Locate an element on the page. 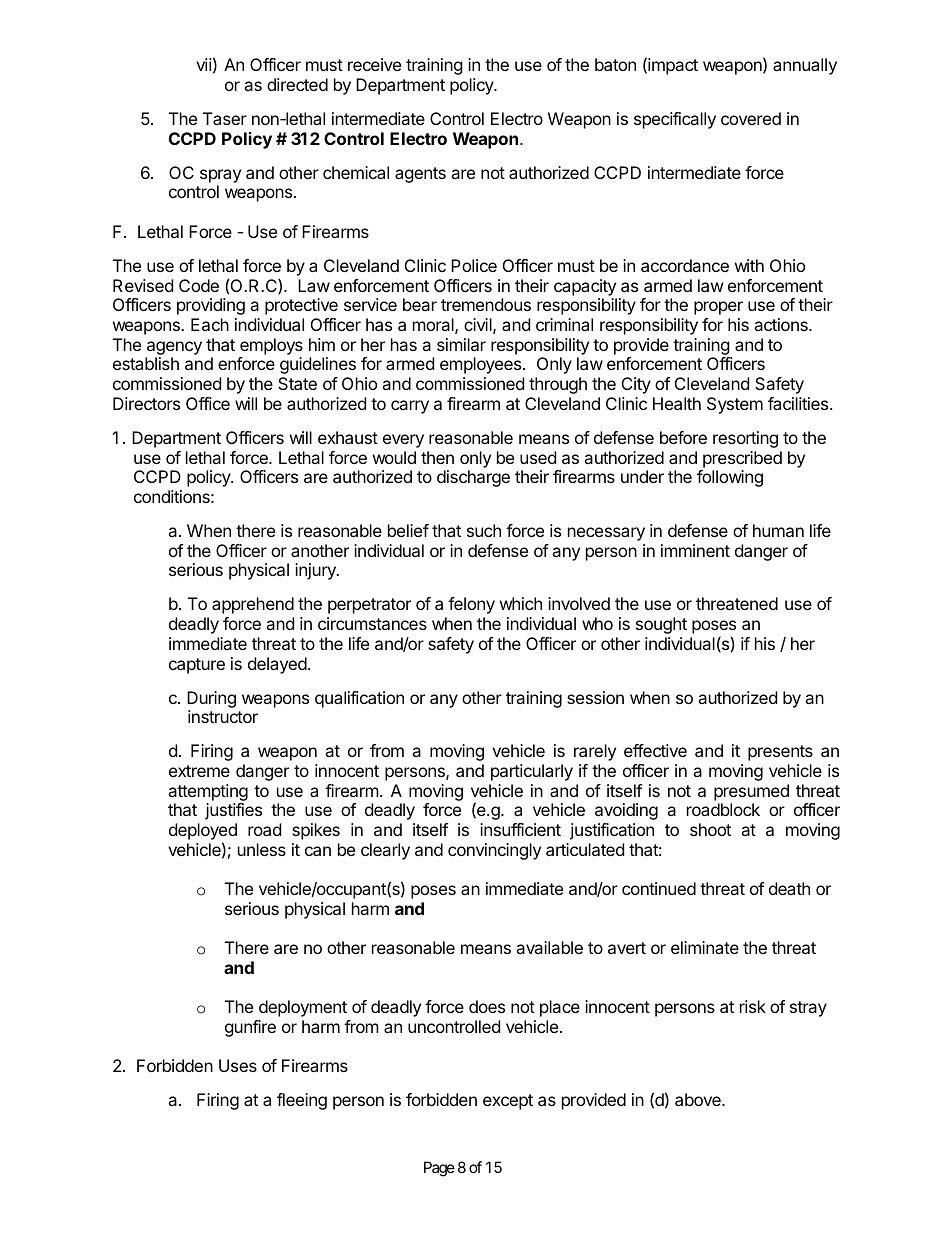  Uses is located at coordinates (238, 1065).
